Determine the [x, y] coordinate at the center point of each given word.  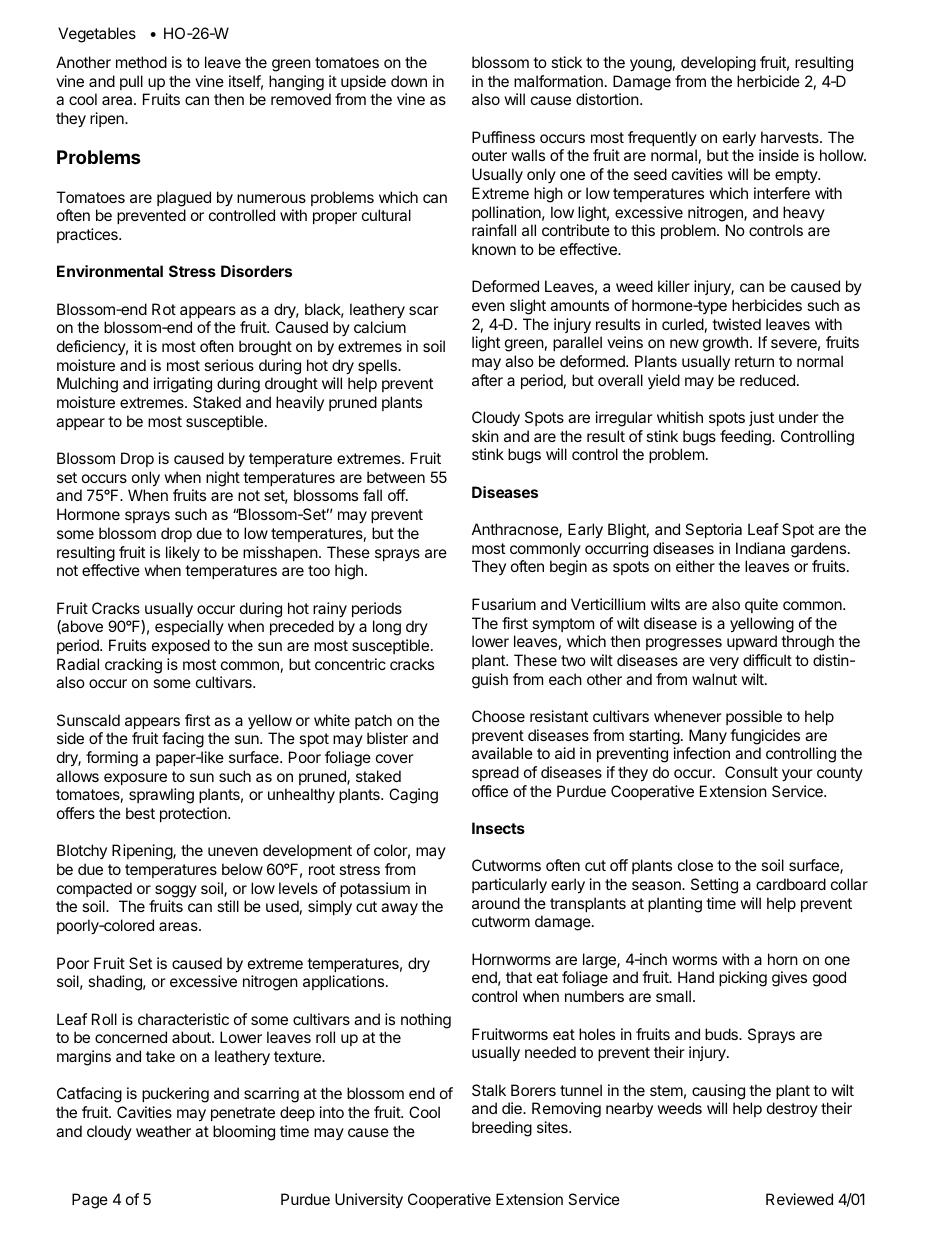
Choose [498, 716]
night [223, 479]
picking [743, 979]
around [496, 903]
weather [163, 1131]
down [409, 81]
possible [754, 717]
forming [112, 759]
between [396, 477]
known [494, 249]
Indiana [760, 548]
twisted [736, 324]
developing [718, 64]
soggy [176, 891]
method [141, 62]
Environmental [110, 271]
